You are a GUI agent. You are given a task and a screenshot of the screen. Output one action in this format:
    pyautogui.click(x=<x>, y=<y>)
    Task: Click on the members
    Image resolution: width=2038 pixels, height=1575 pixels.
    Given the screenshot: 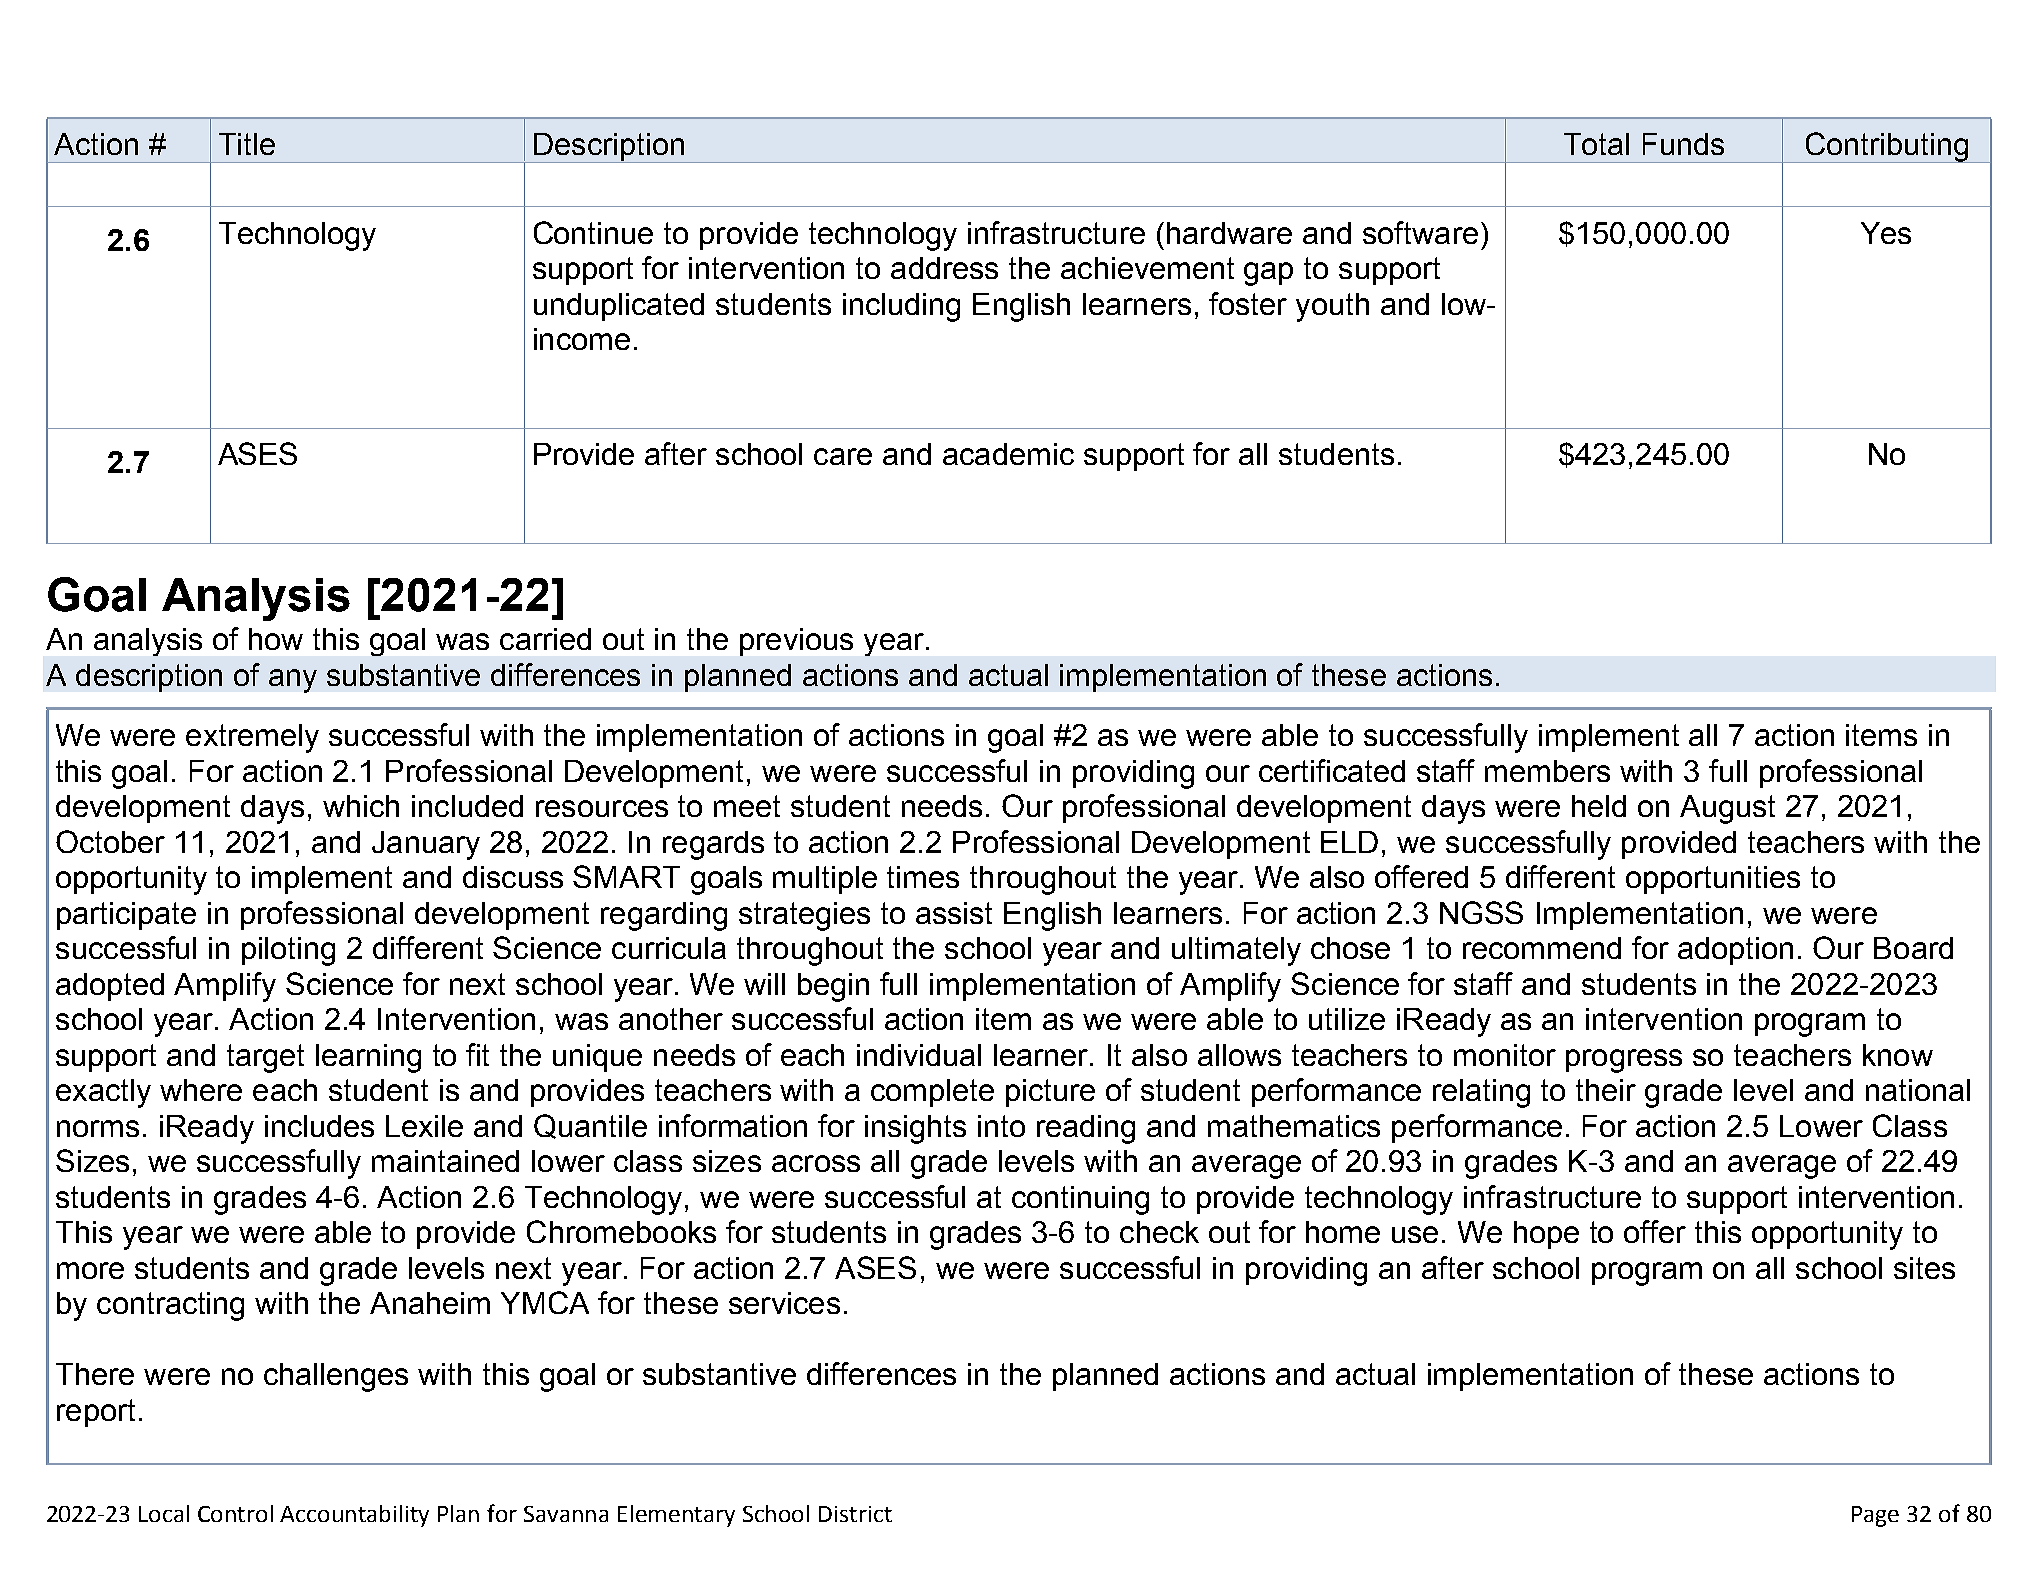 What is the action you would take?
    pyautogui.click(x=1547, y=771)
